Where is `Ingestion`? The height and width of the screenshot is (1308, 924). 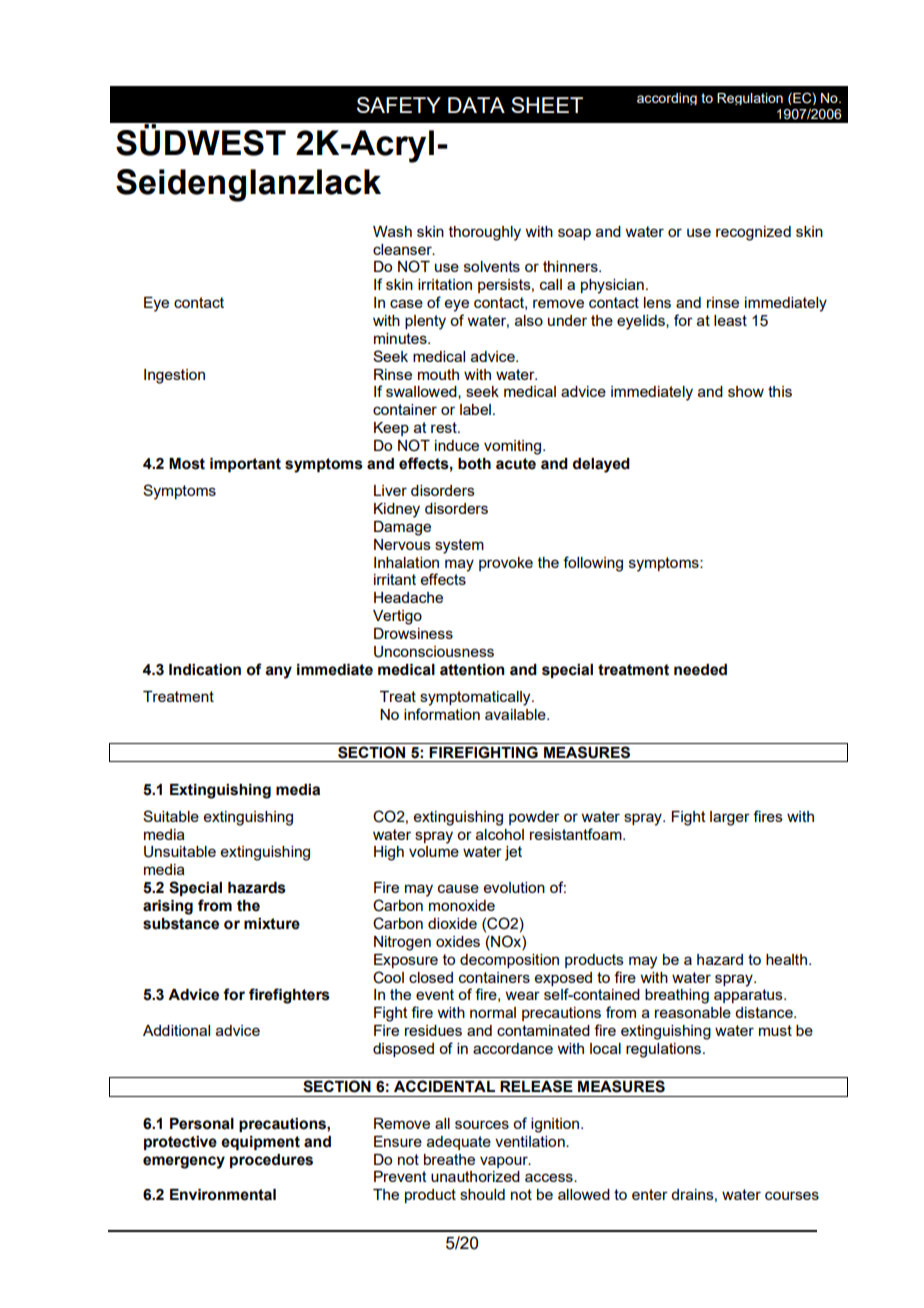 Ingestion is located at coordinates (174, 376).
